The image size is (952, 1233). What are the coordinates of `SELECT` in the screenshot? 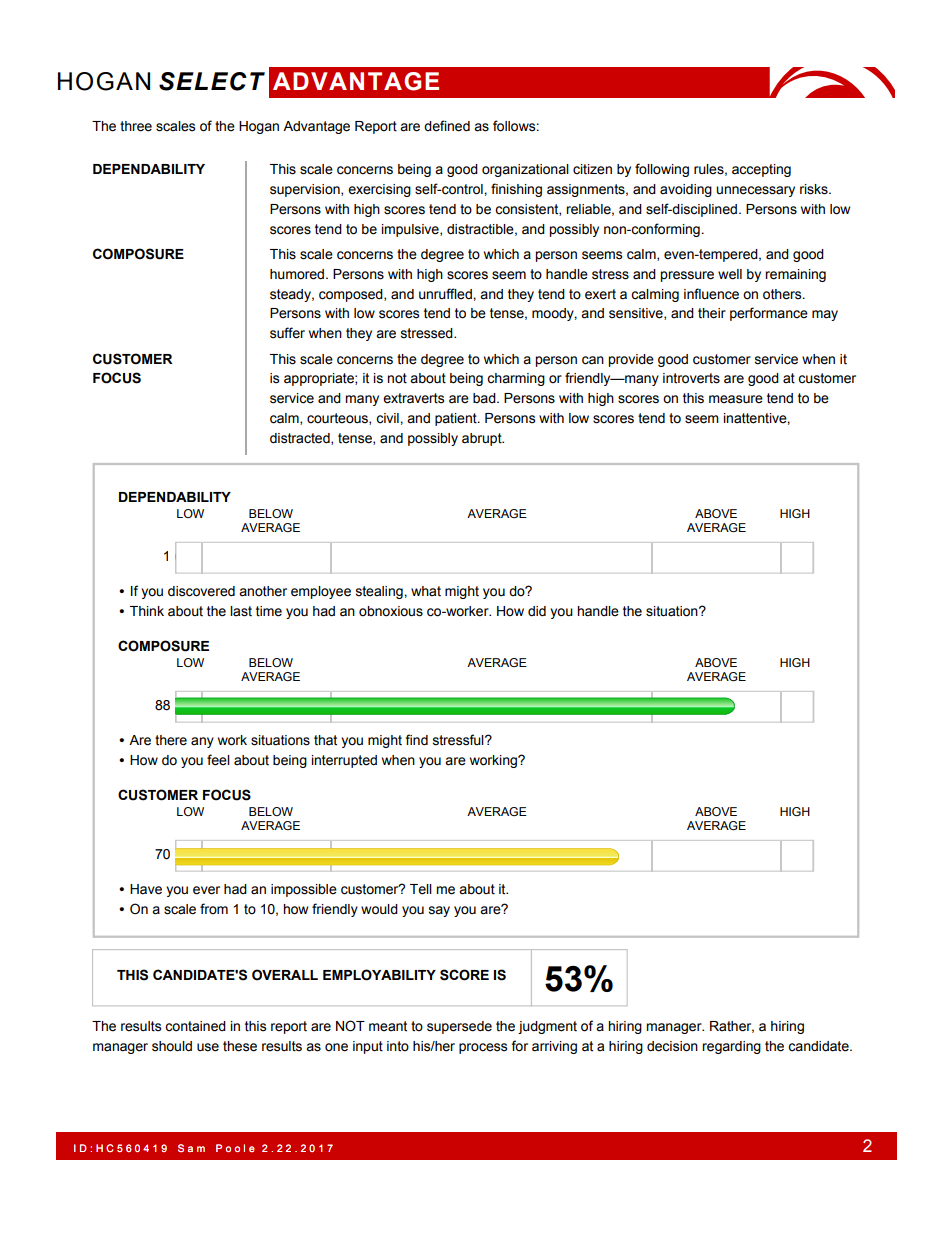 It's located at (212, 81).
